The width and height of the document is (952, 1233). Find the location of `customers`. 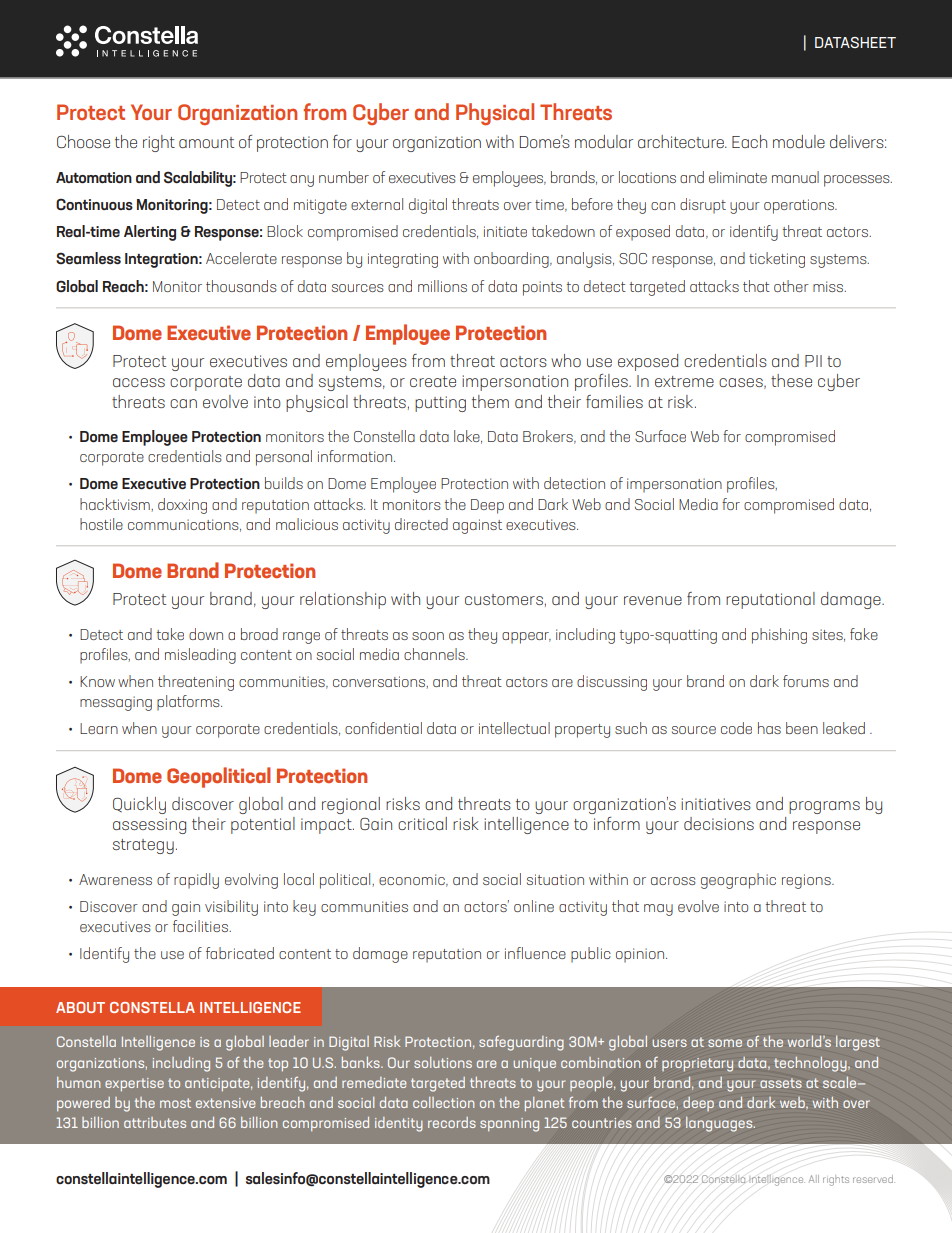

customers is located at coordinates (504, 599).
